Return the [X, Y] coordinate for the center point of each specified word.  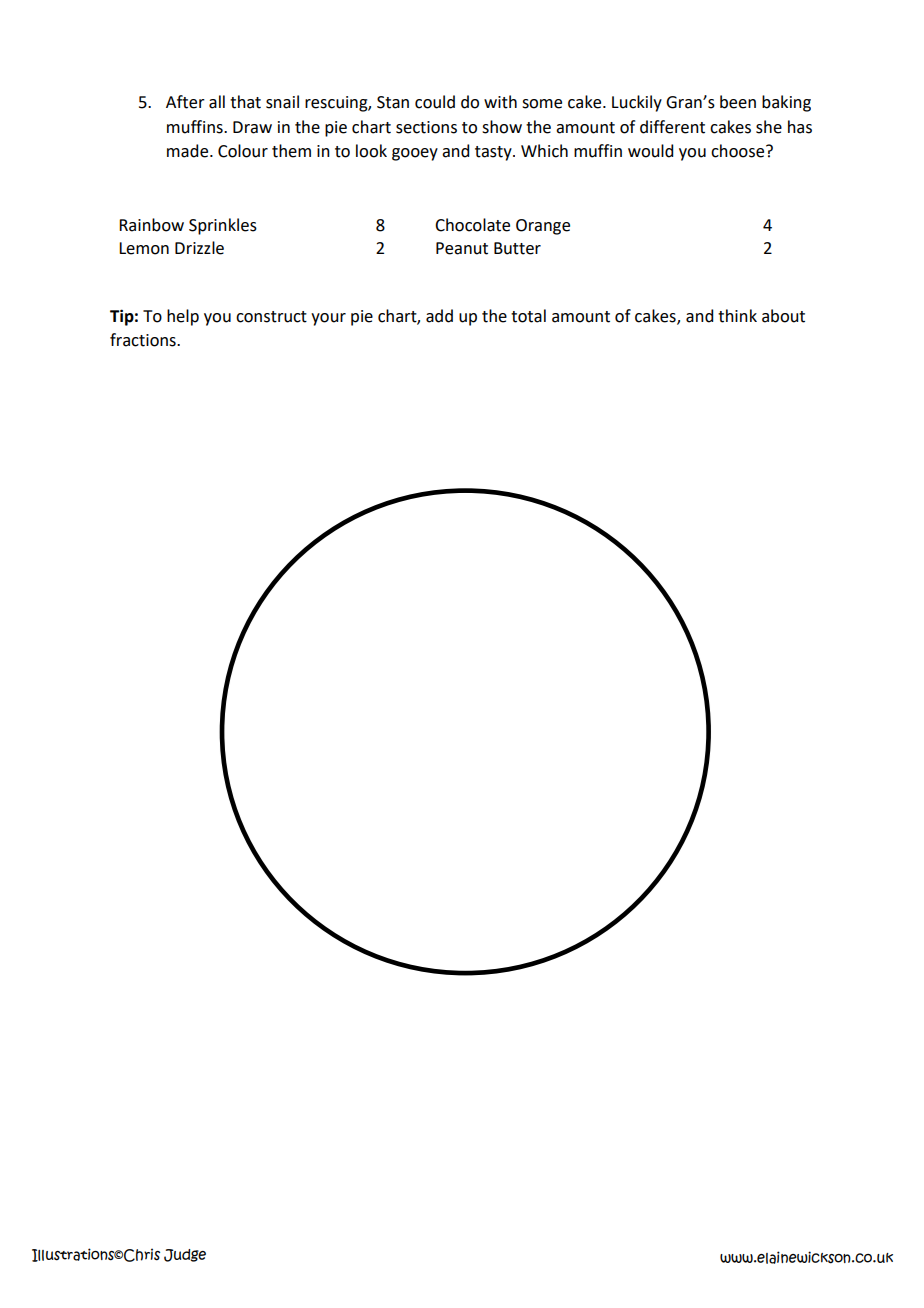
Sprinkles [223, 226]
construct [271, 317]
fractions [144, 340]
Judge [185, 1255]
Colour [243, 151]
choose [739, 151]
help [183, 317]
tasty [494, 153]
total [528, 316]
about [783, 316]
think [737, 316]
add [439, 316]
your [328, 319]
